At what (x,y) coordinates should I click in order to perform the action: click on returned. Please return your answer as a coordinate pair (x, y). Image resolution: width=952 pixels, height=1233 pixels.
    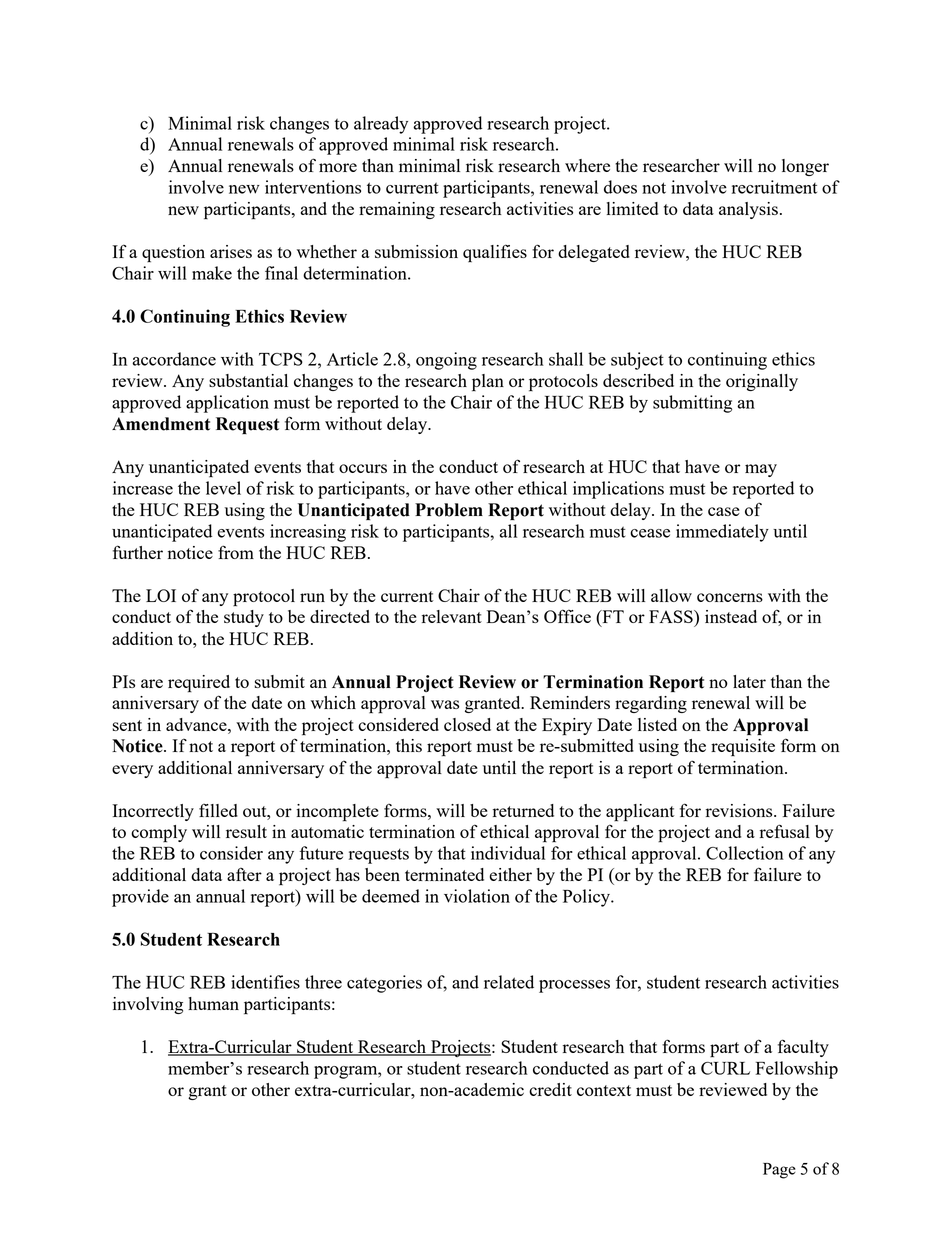
    Looking at the image, I should click on (523, 810).
